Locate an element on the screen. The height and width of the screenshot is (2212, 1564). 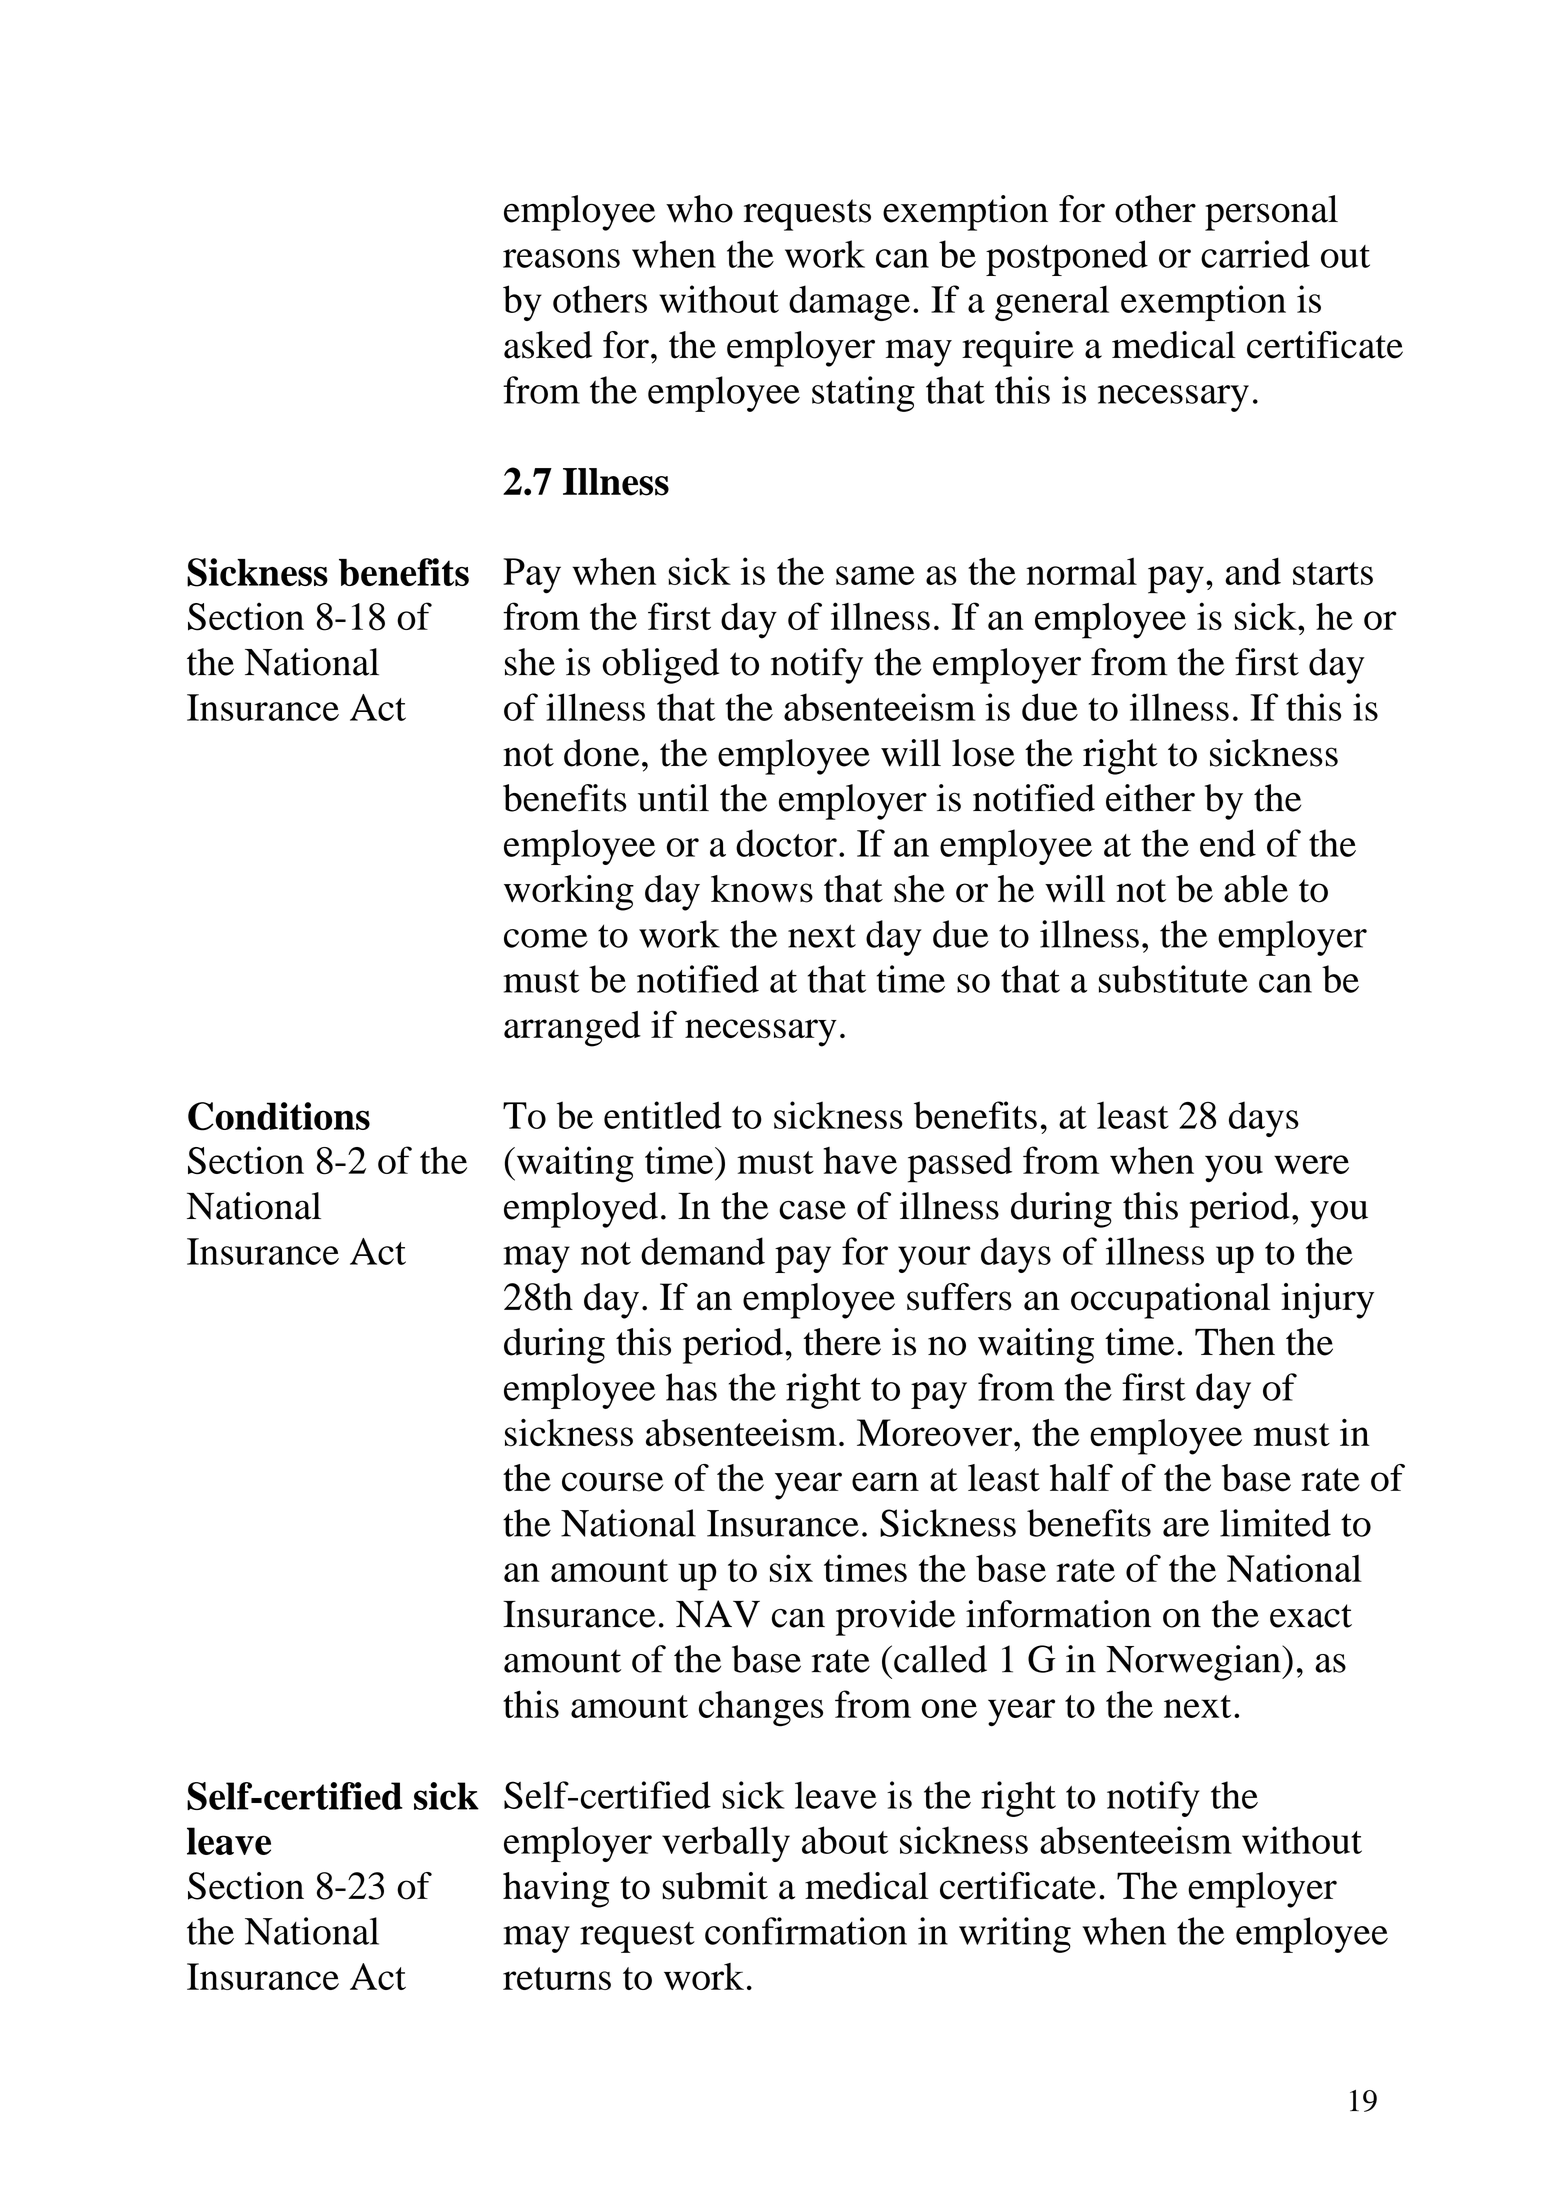
confirmation is located at coordinates (806, 1931).
